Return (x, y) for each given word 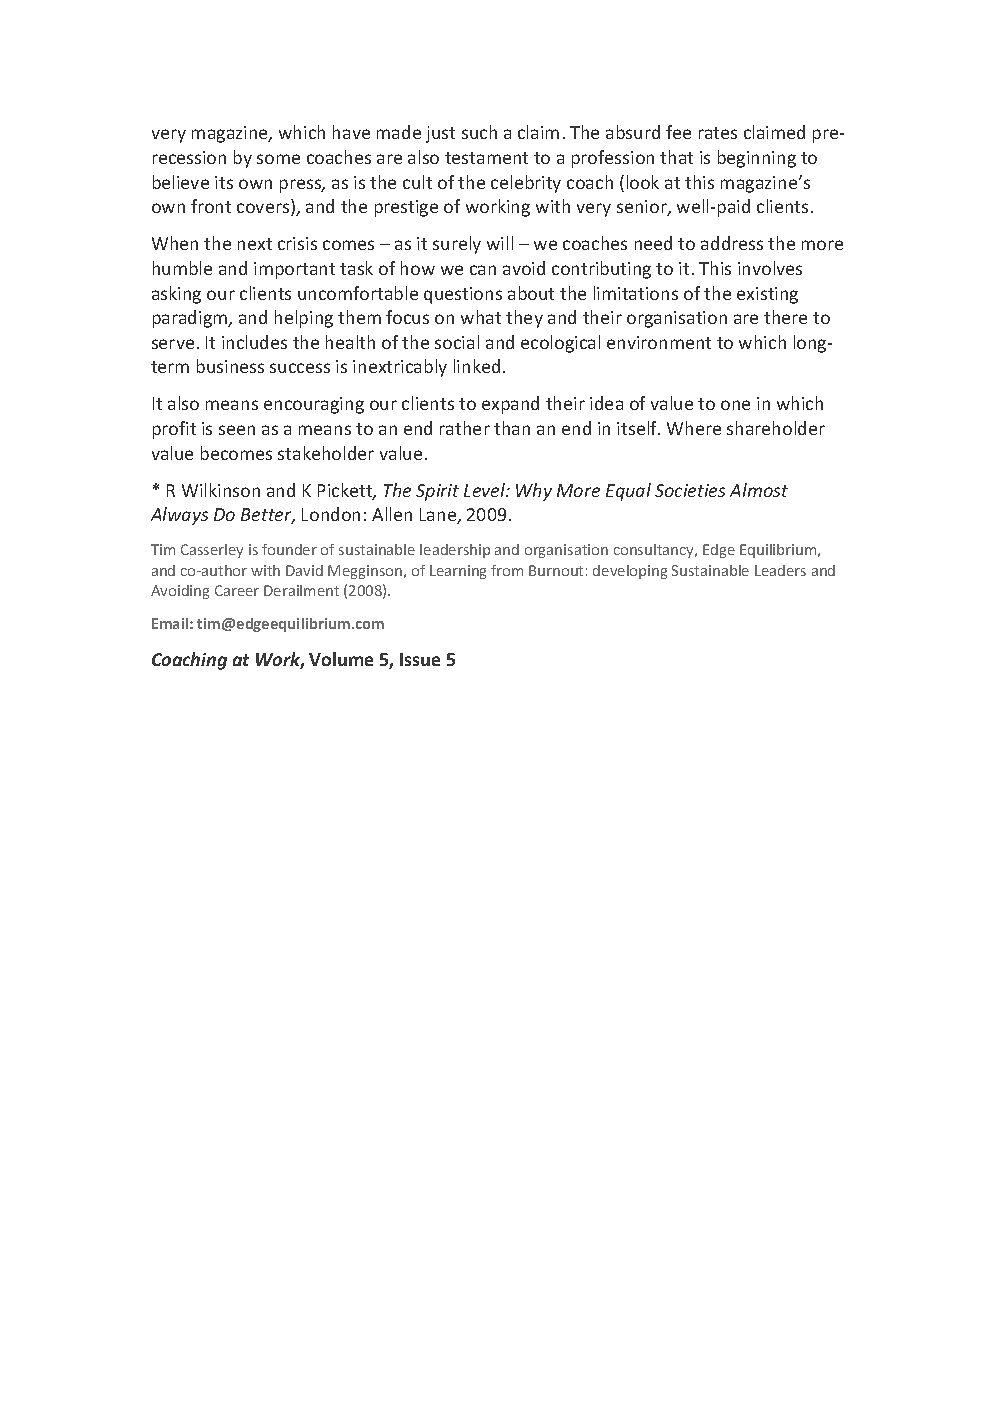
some (278, 159)
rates (718, 133)
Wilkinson (221, 490)
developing (630, 572)
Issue (420, 659)
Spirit (437, 492)
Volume (341, 659)
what (481, 317)
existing (767, 295)
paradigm (191, 319)
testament (486, 158)
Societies (690, 490)
